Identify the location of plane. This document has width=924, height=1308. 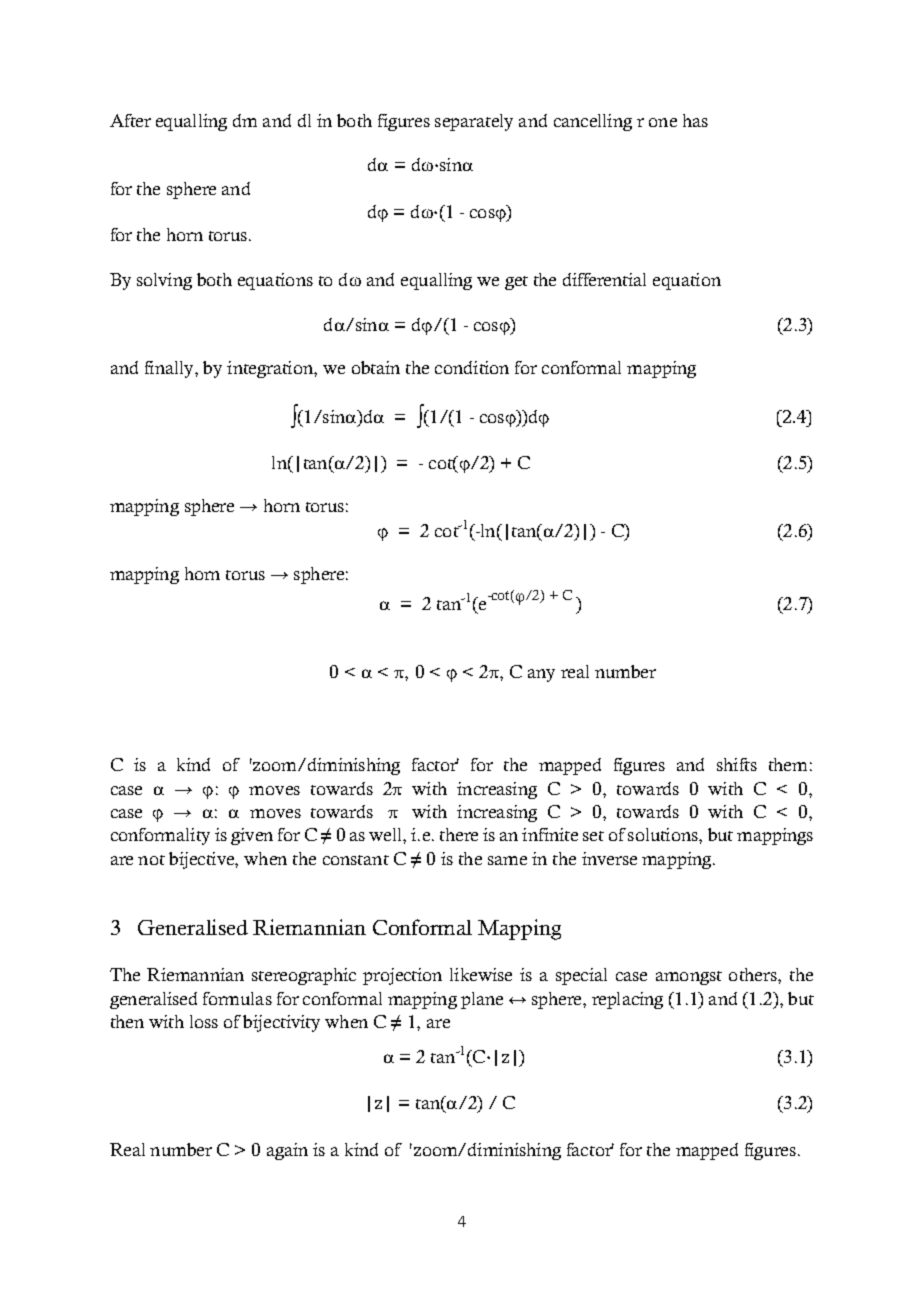
(482, 1000).
